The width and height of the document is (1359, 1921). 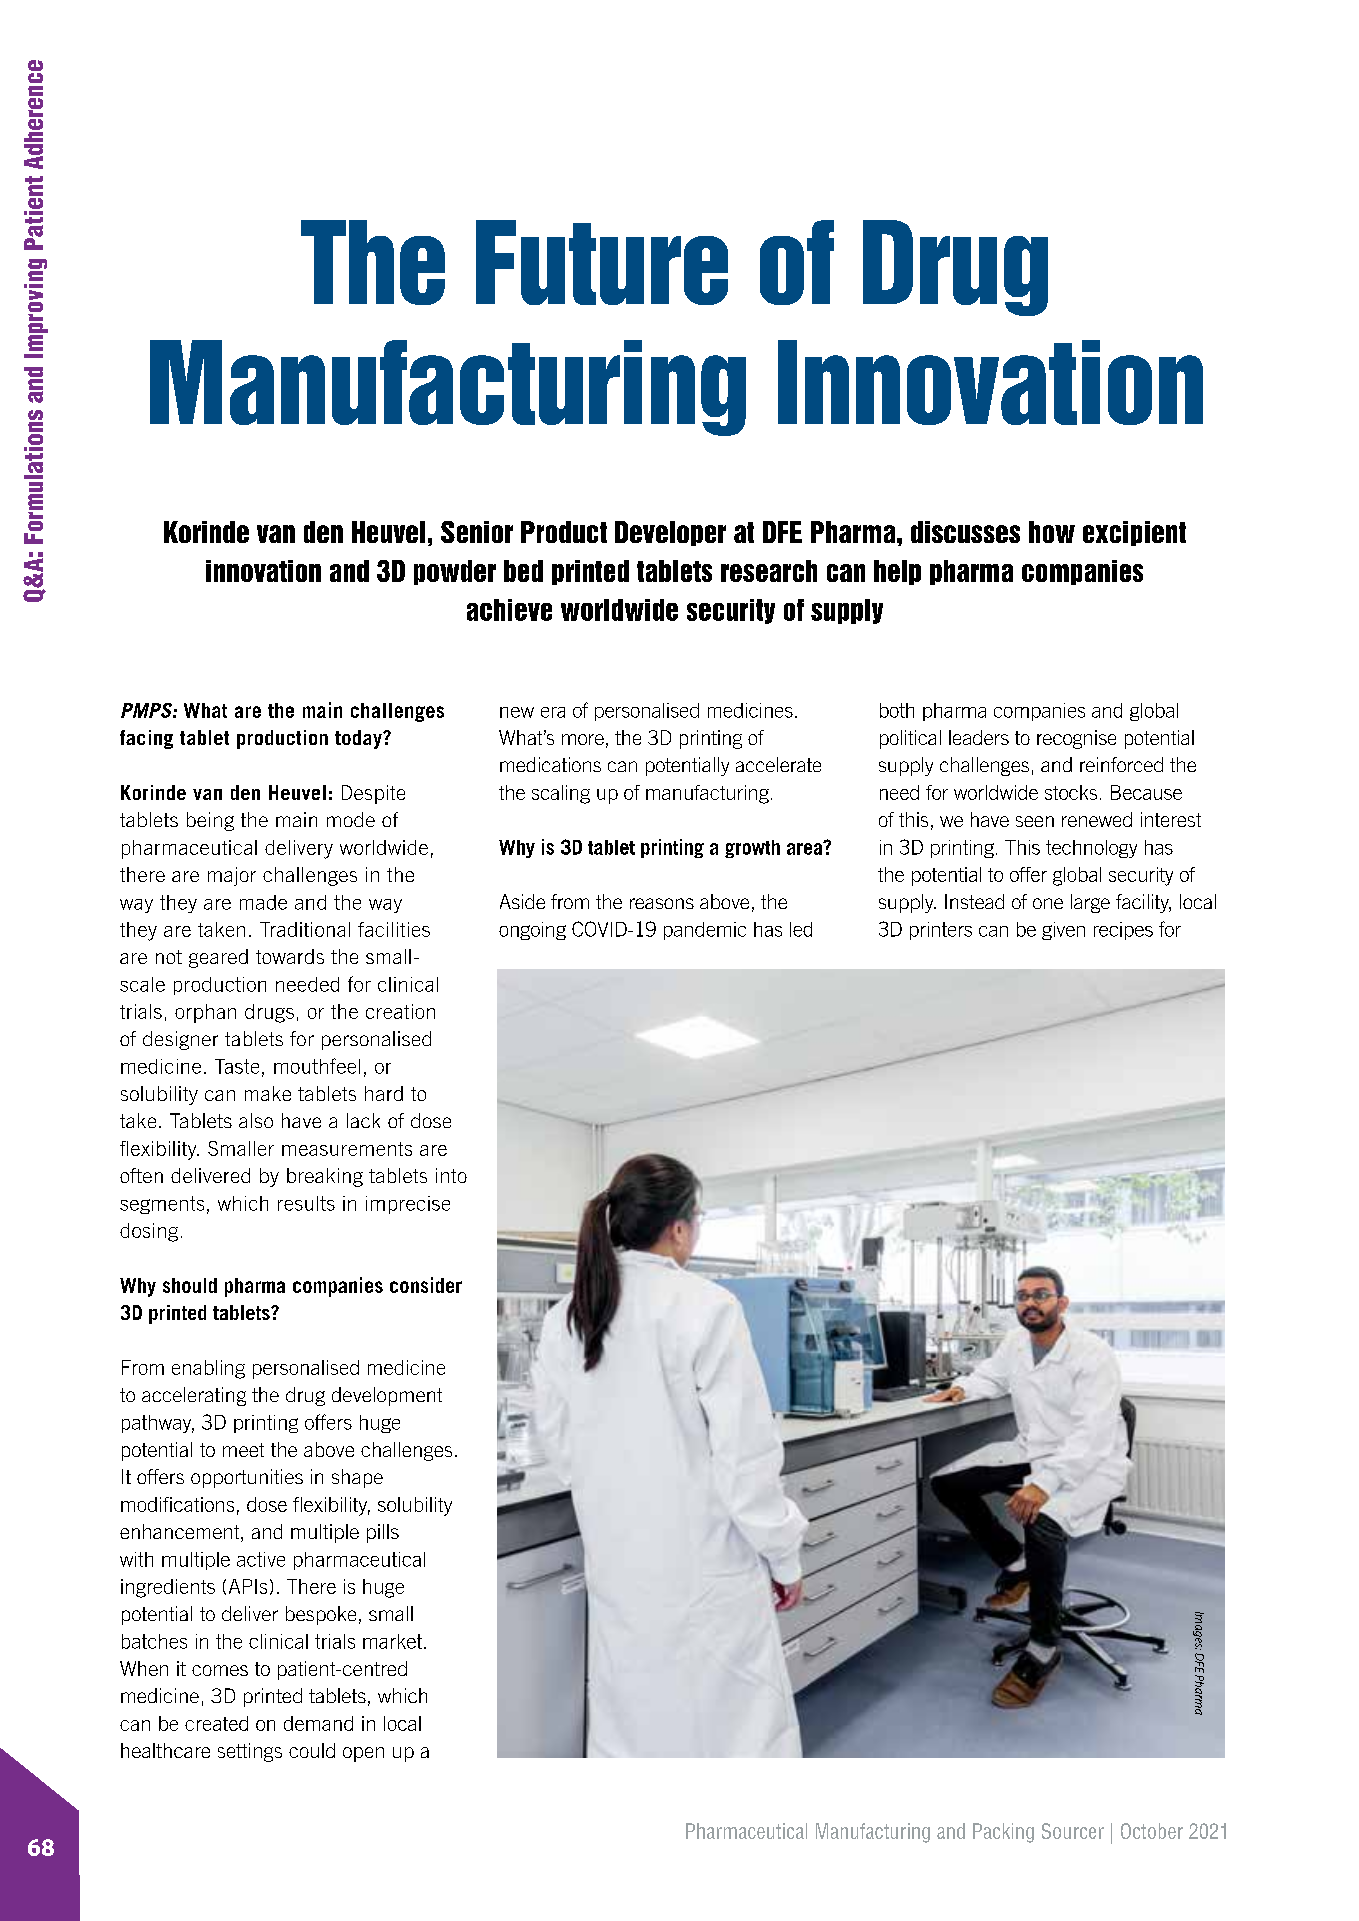 What do you see at coordinates (670, 533) in the document?
I see `Developer` at bounding box center [670, 533].
